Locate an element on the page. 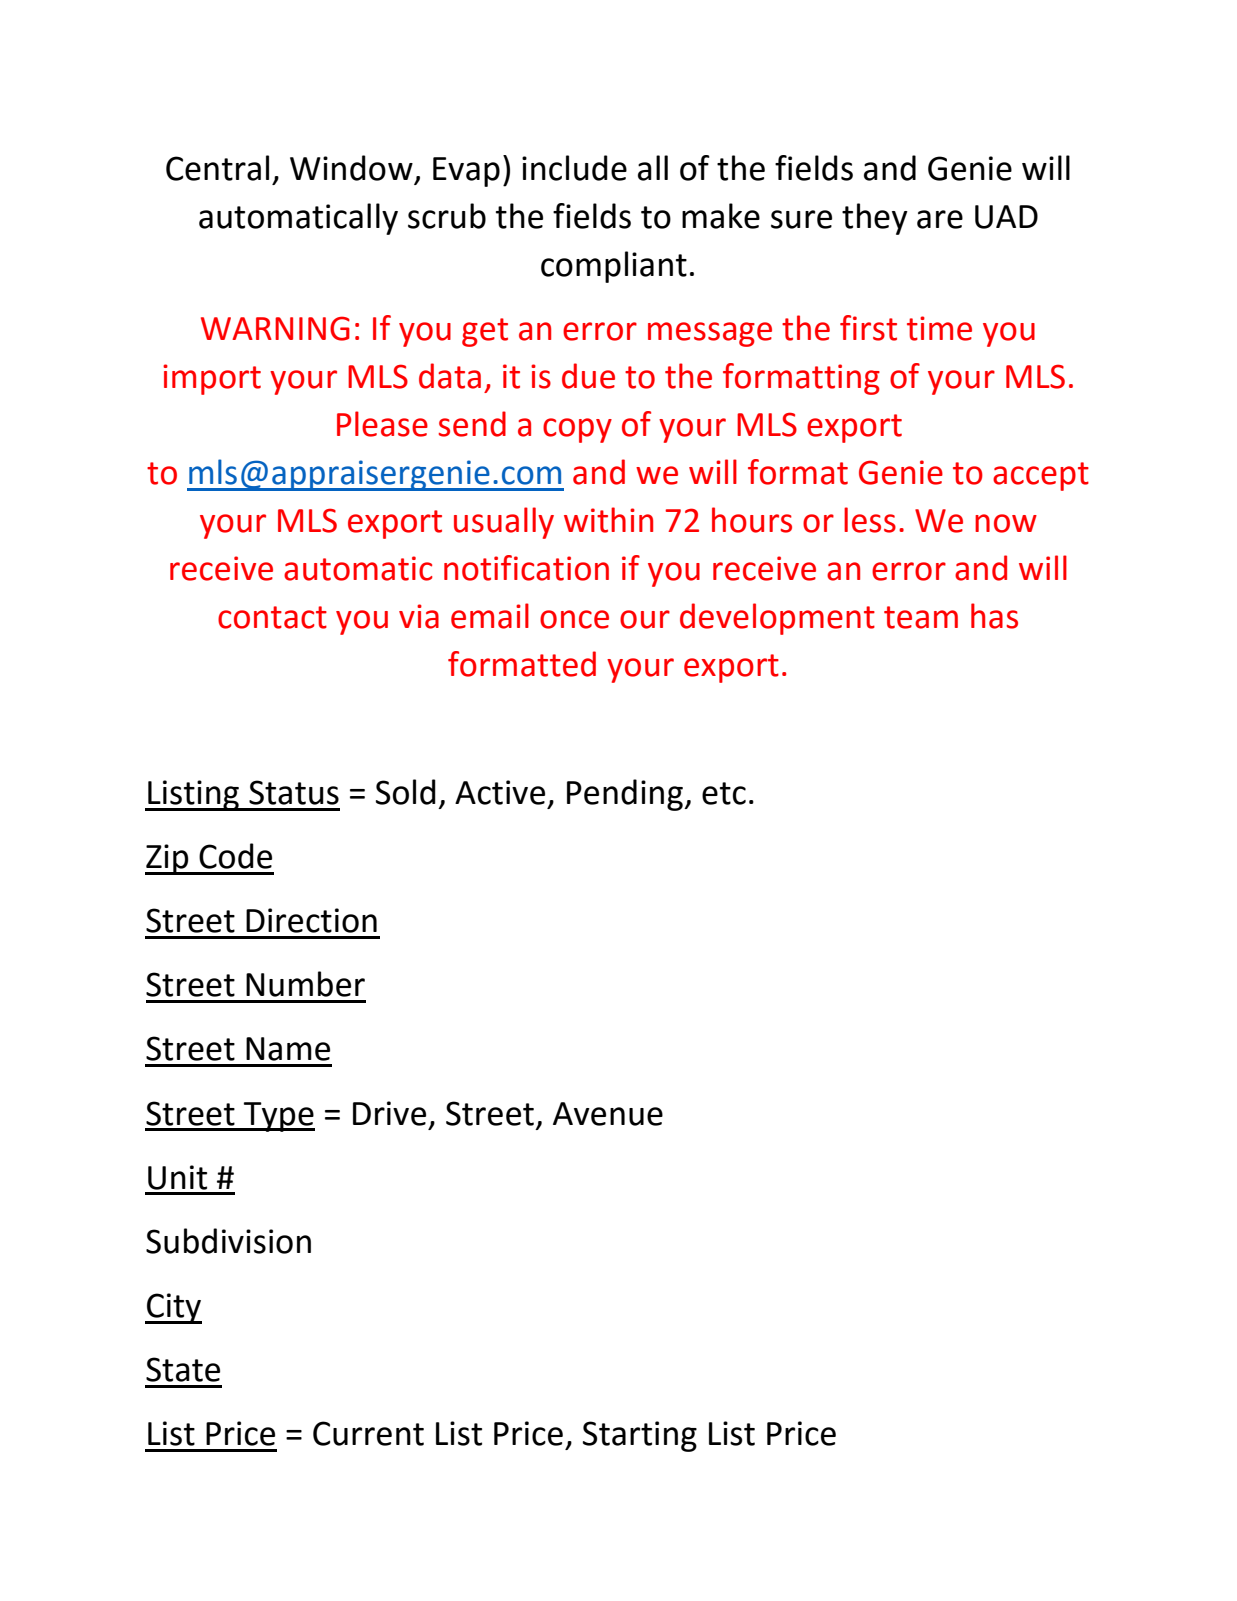 The image size is (1237, 1601). Please is located at coordinates (382, 424).
